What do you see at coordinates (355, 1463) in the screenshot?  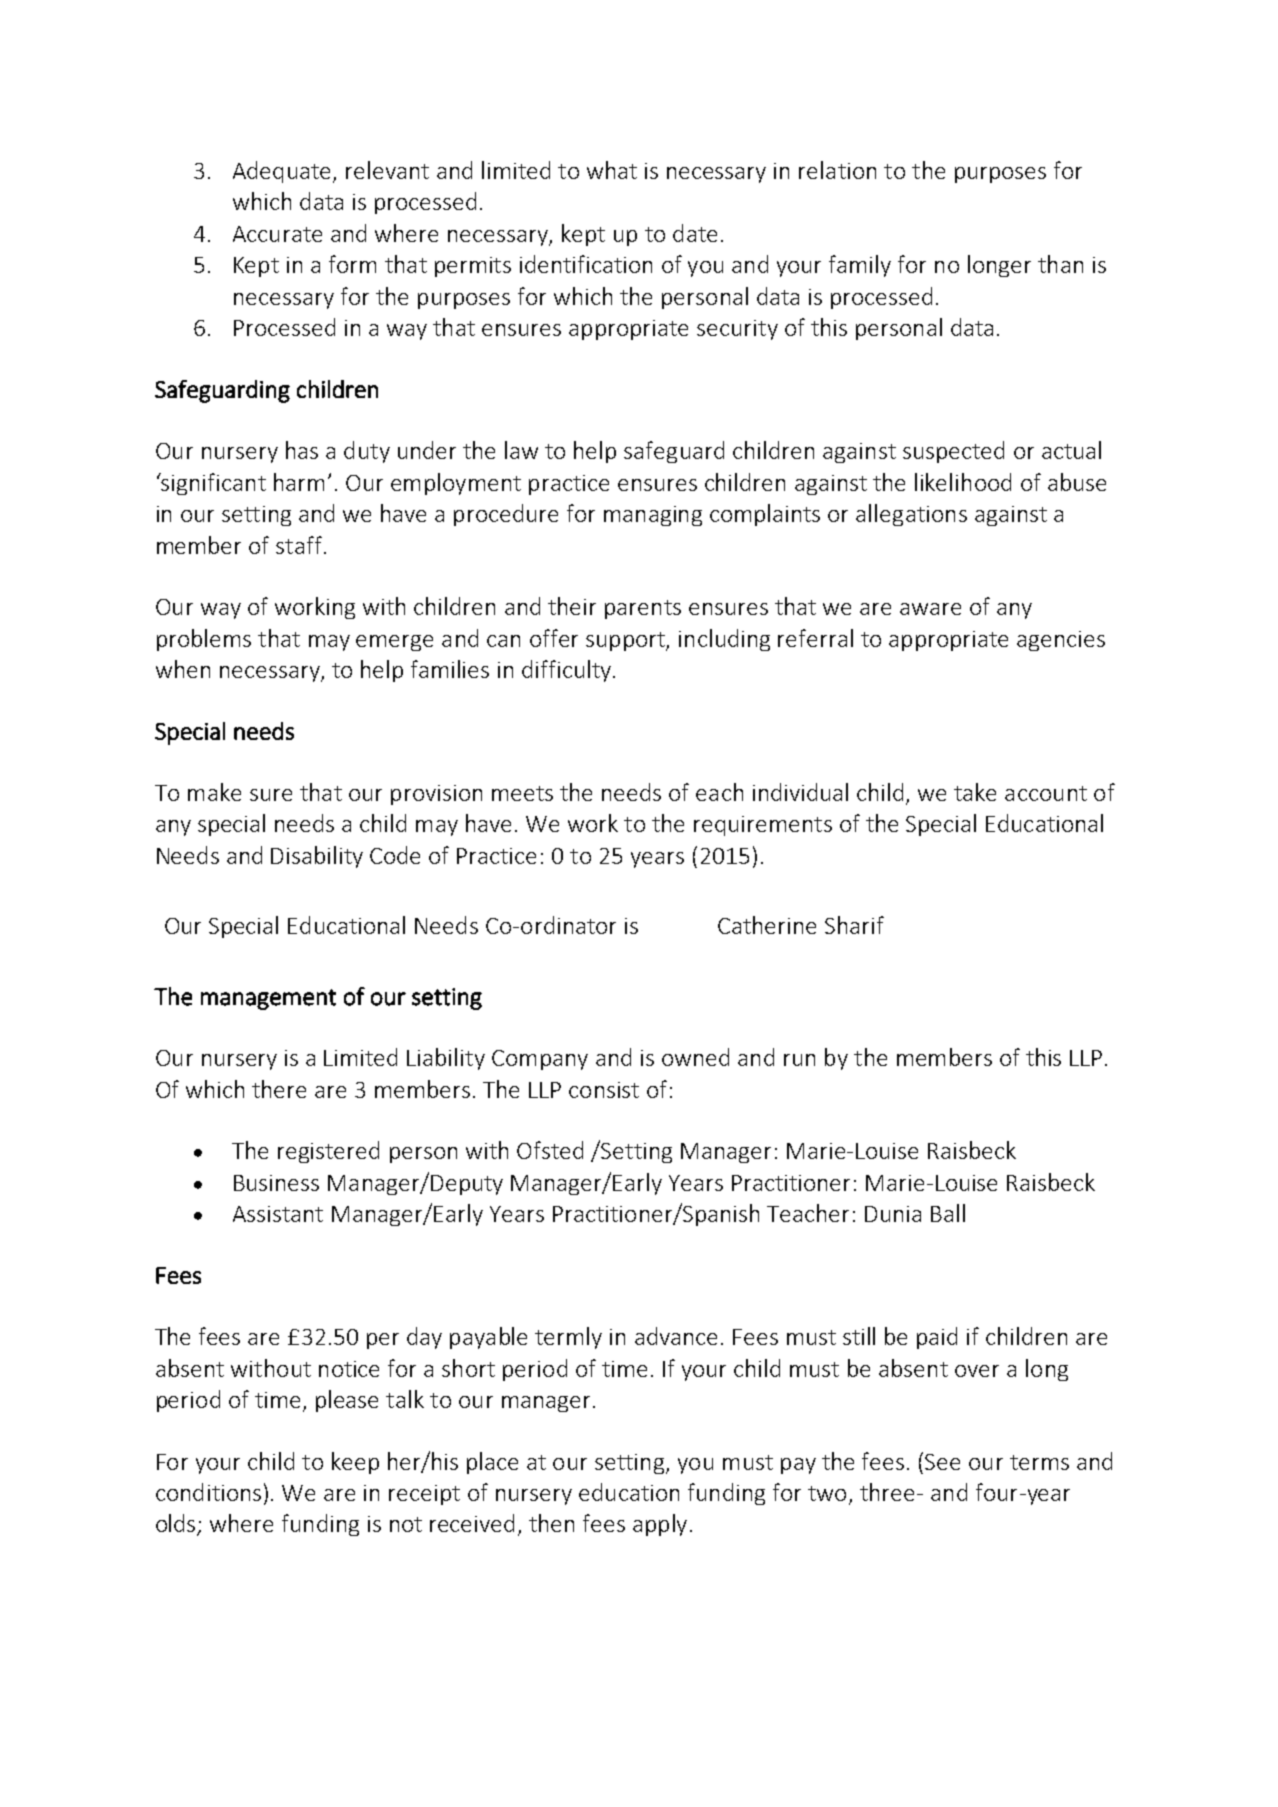 I see `keep` at bounding box center [355, 1463].
